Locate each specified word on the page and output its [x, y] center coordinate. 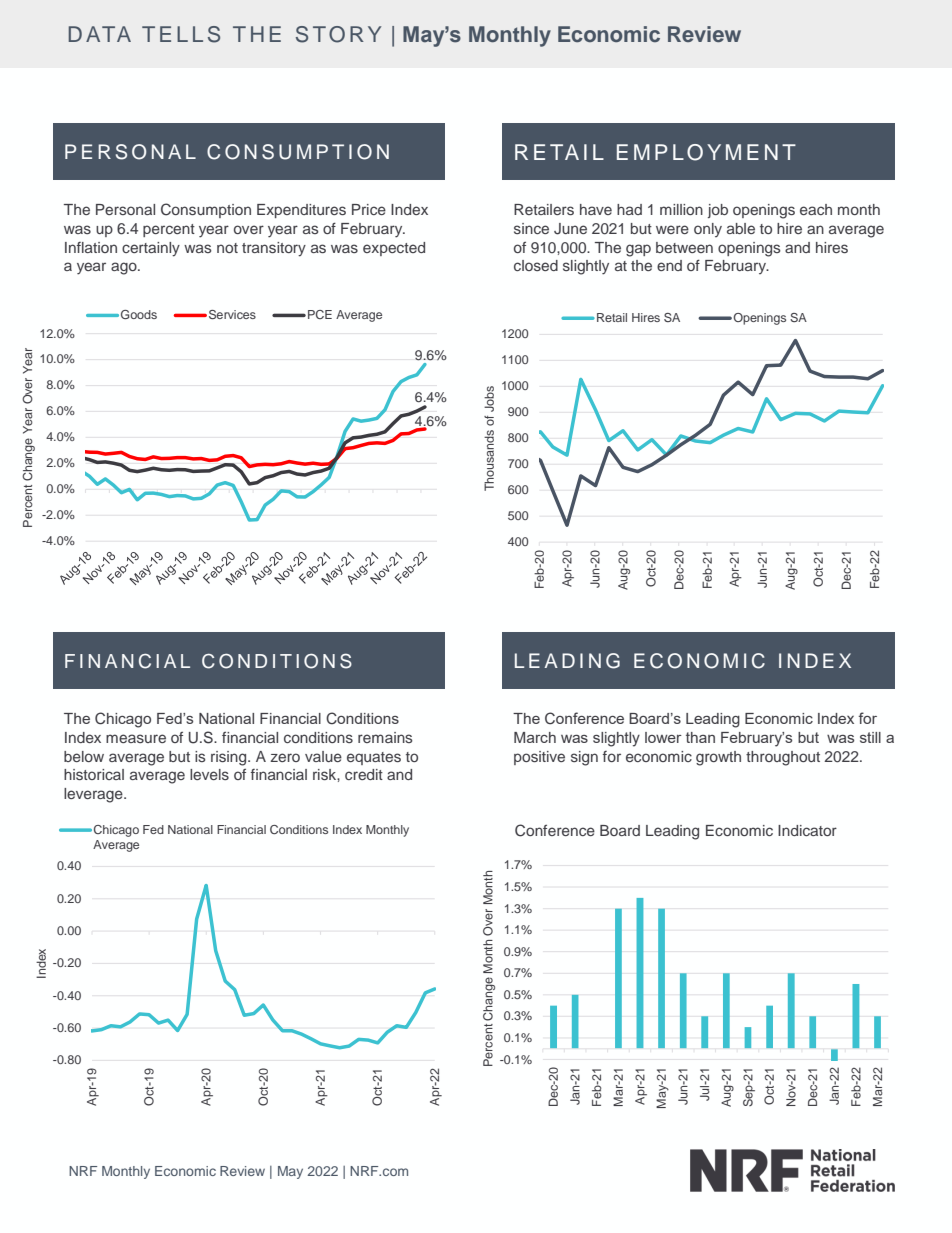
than [700, 737]
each [816, 209]
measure [136, 738]
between [684, 247]
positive [539, 758]
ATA [108, 34]
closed [536, 265]
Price [369, 209]
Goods [139, 314]
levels [209, 774]
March [535, 737]
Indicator [807, 830]
